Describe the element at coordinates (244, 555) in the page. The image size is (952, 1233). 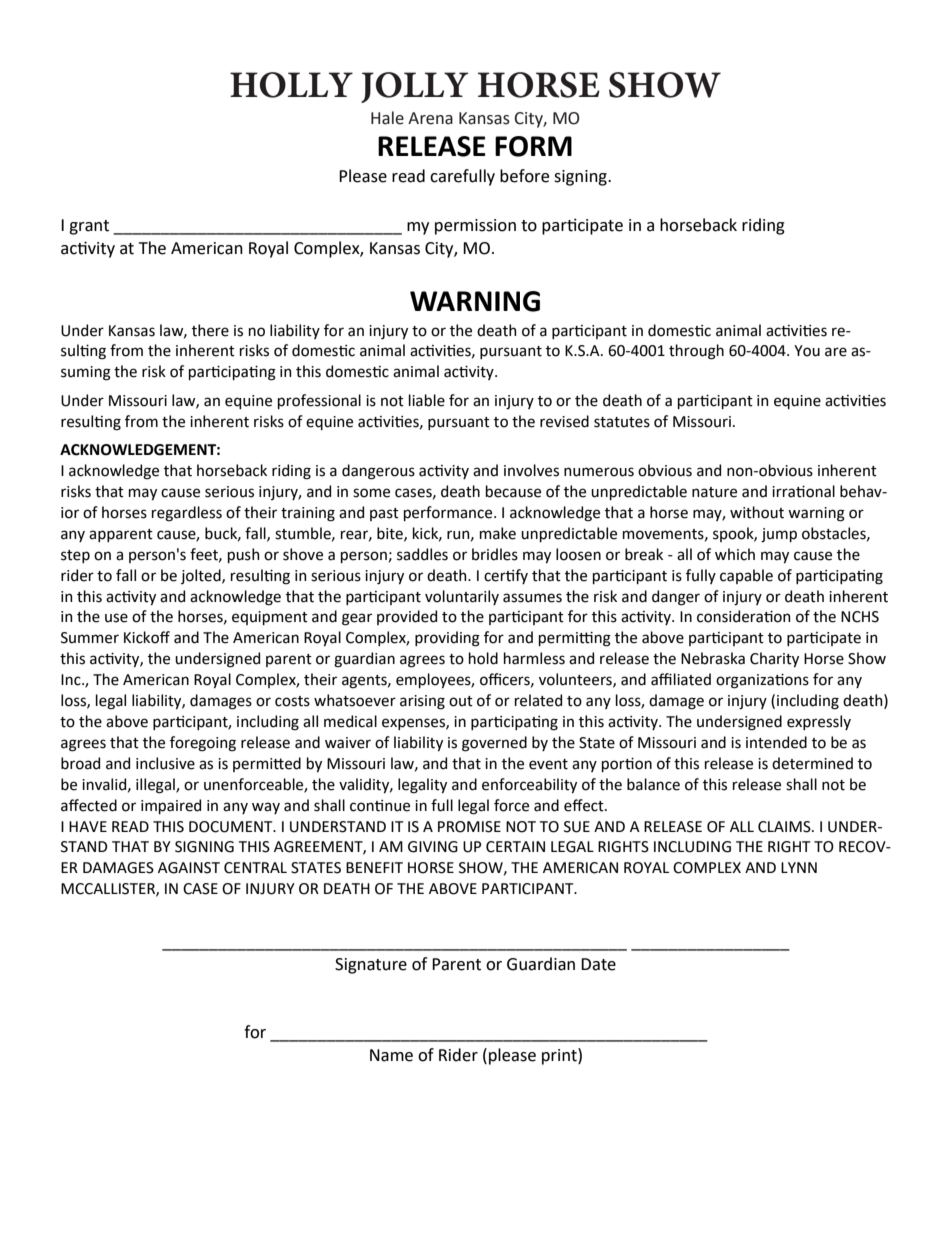
I see `push` at that location.
